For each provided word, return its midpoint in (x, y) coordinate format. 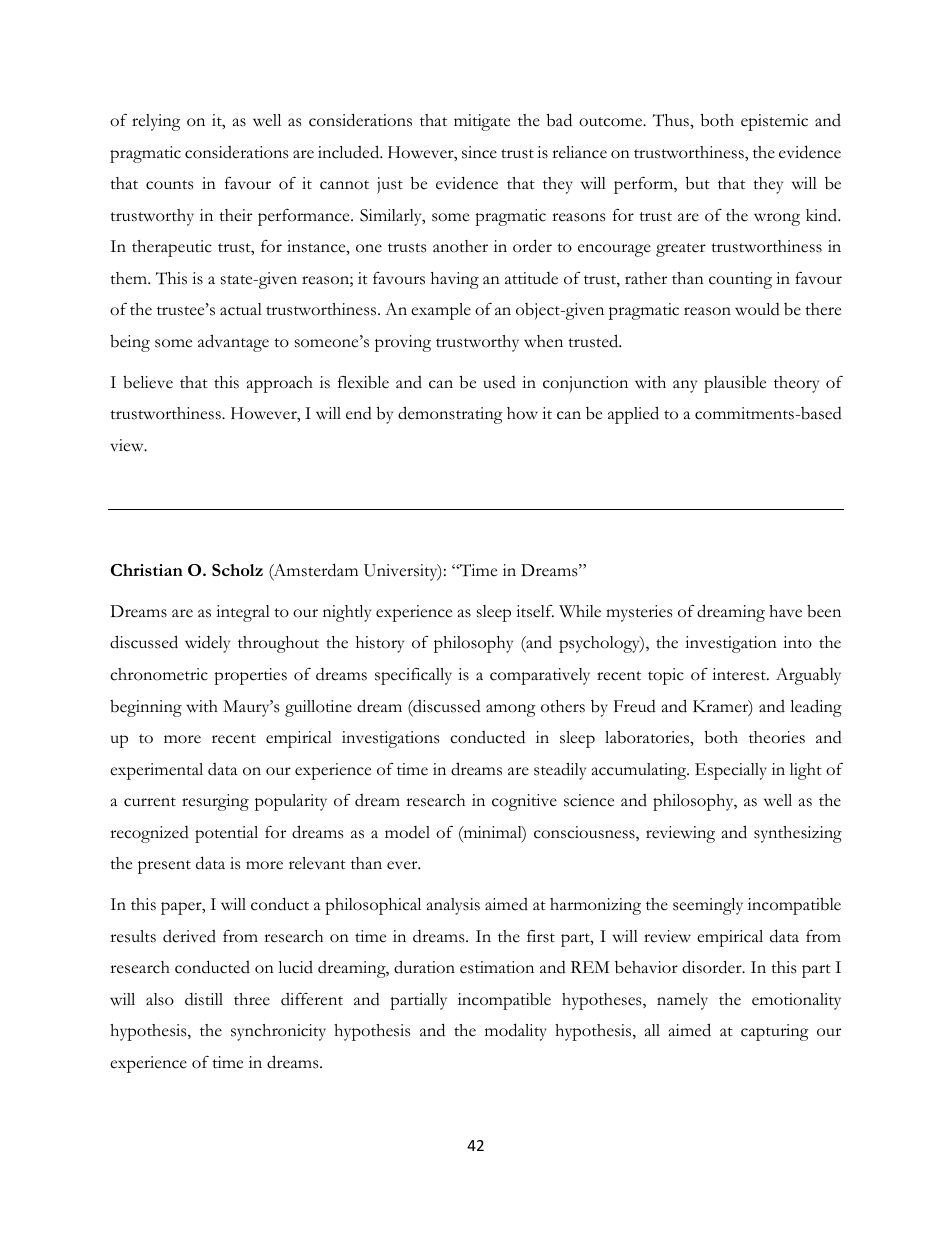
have (785, 611)
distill (204, 999)
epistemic (774, 122)
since (479, 152)
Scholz (237, 570)
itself (535, 611)
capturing (775, 1032)
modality (516, 1032)
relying (156, 122)
